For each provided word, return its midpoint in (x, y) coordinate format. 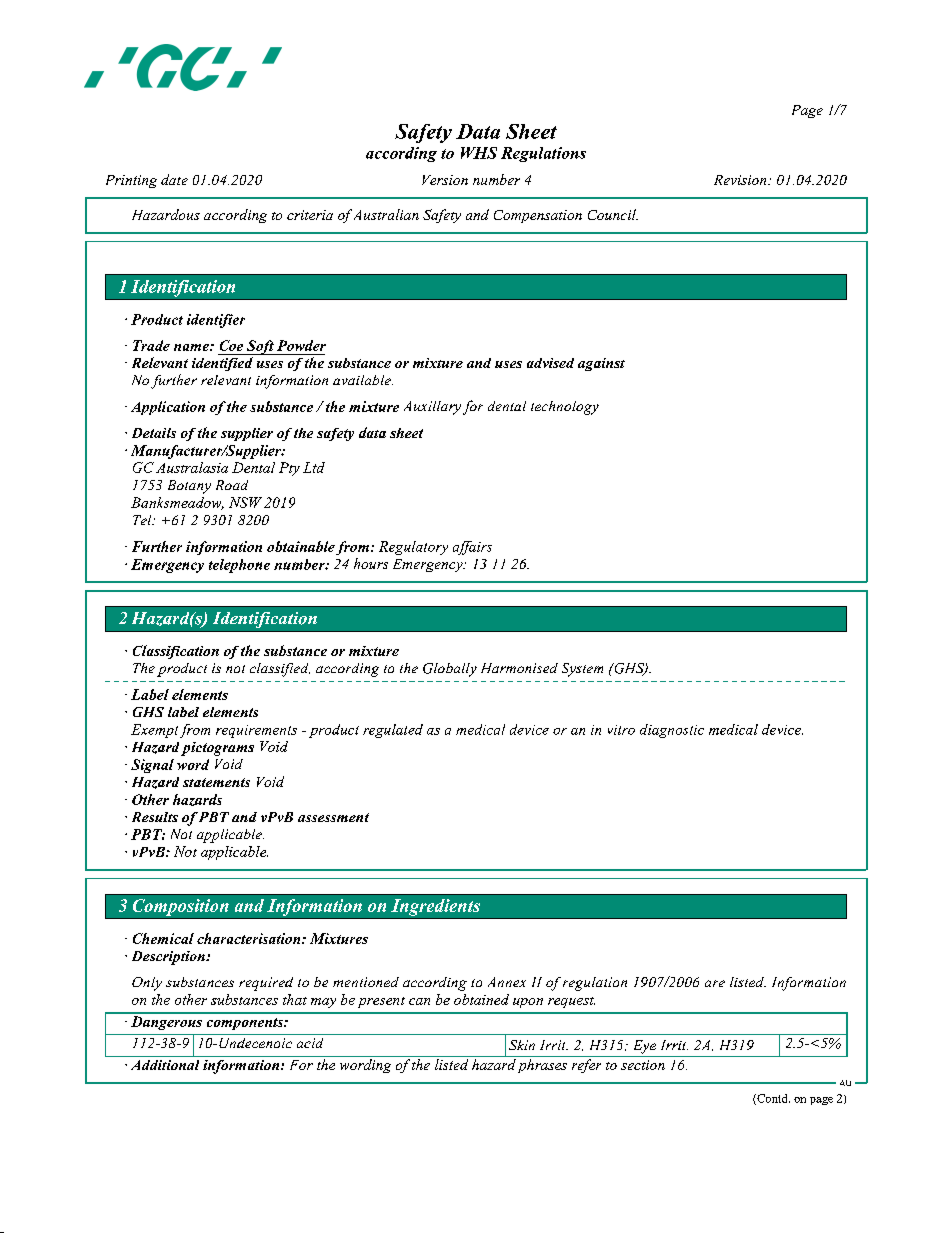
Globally (450, 670)
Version (445, 180)
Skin (522, 1045)
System (582, 670)
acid (310, 1043)
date (174, 179)
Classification (176, 652)
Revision (741, 180)
